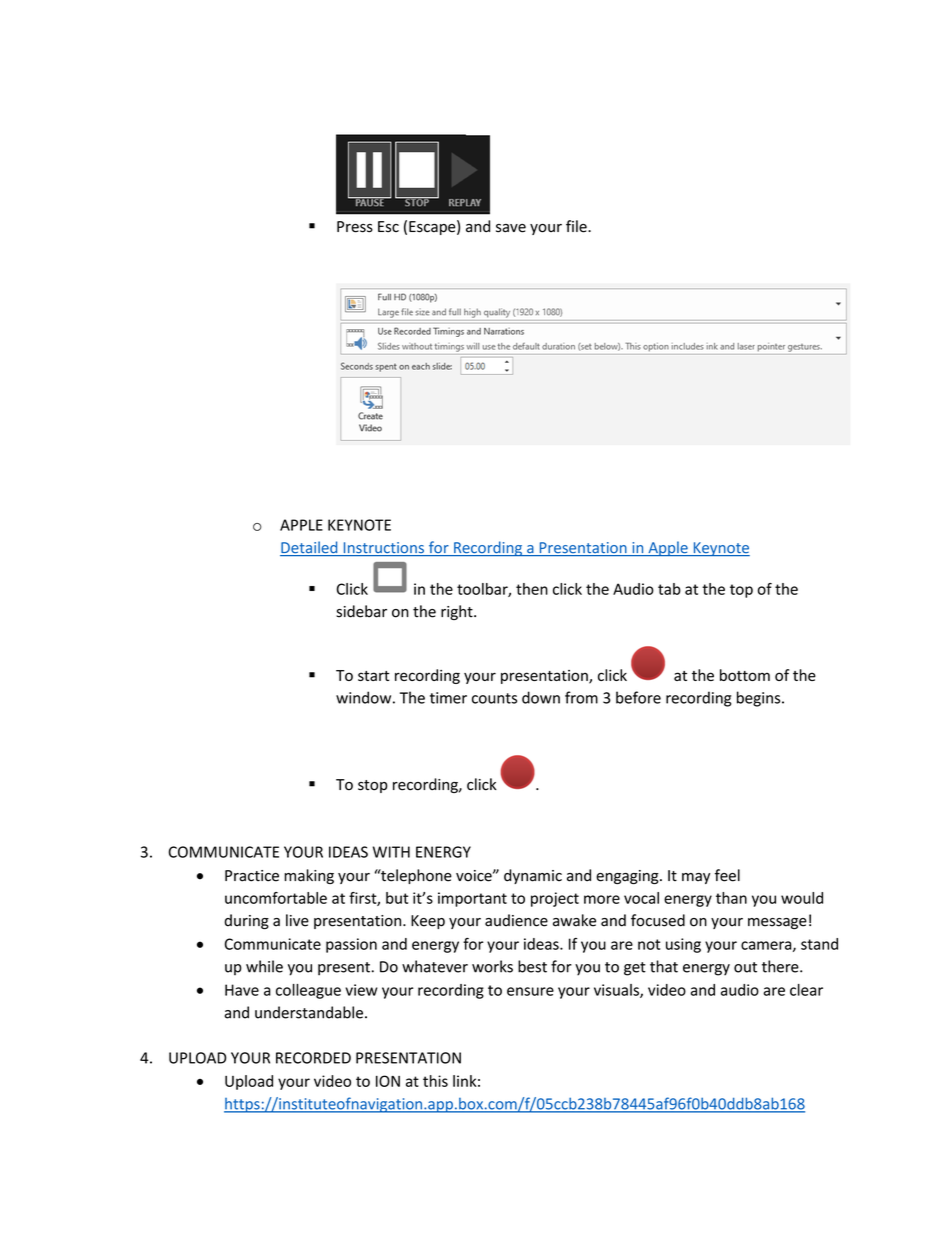 This screenshot has height=1233, width=952. Describe the element at coordinates (313, 1058) in the screenshot. I see `RECORDED` at that location.
